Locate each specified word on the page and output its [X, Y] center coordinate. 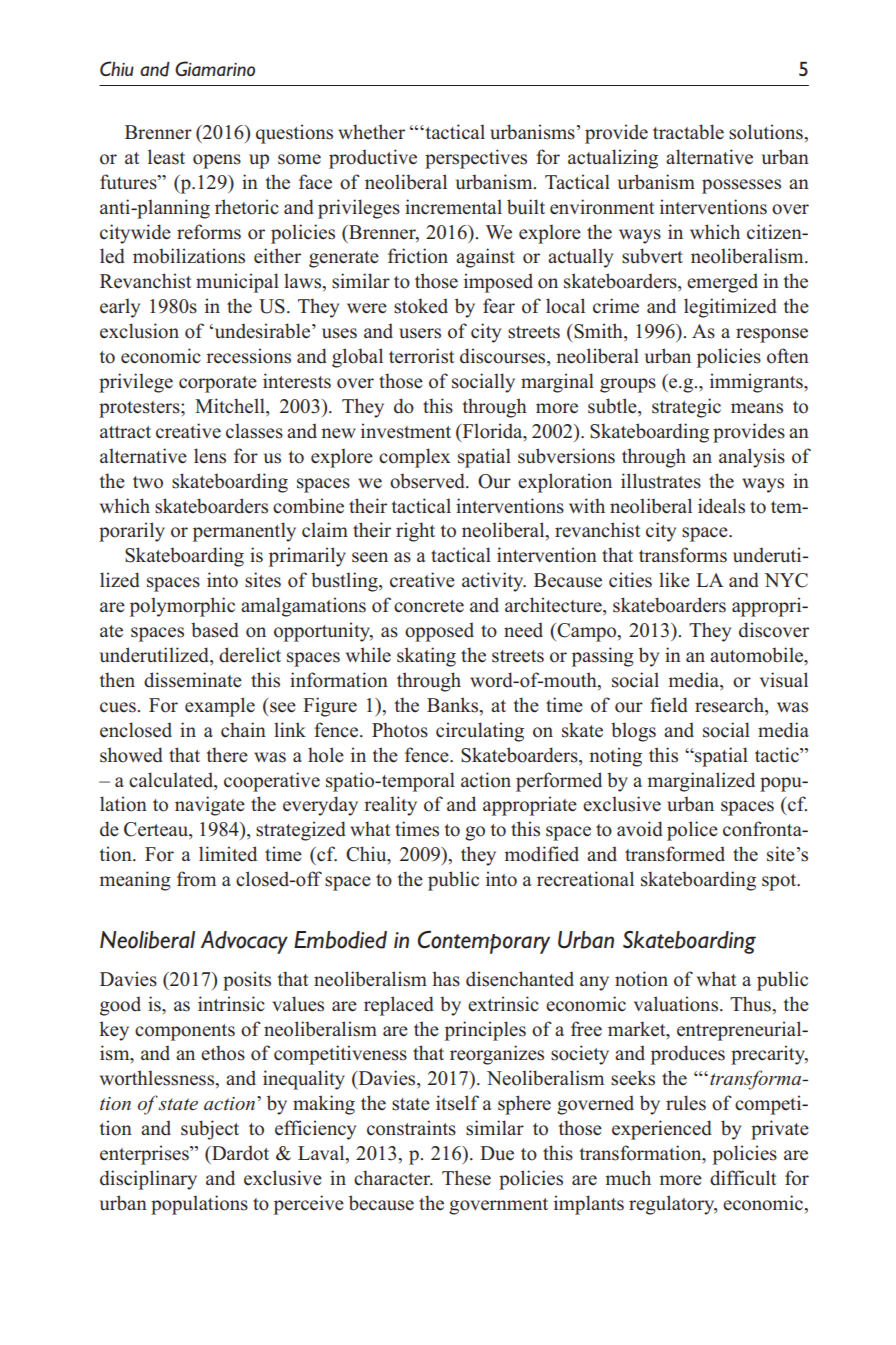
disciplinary [148, 1180]
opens [217, 161]
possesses [741, 186]
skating [426, 657]
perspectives [476, 159]
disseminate [193, 680]
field [669, 705]
